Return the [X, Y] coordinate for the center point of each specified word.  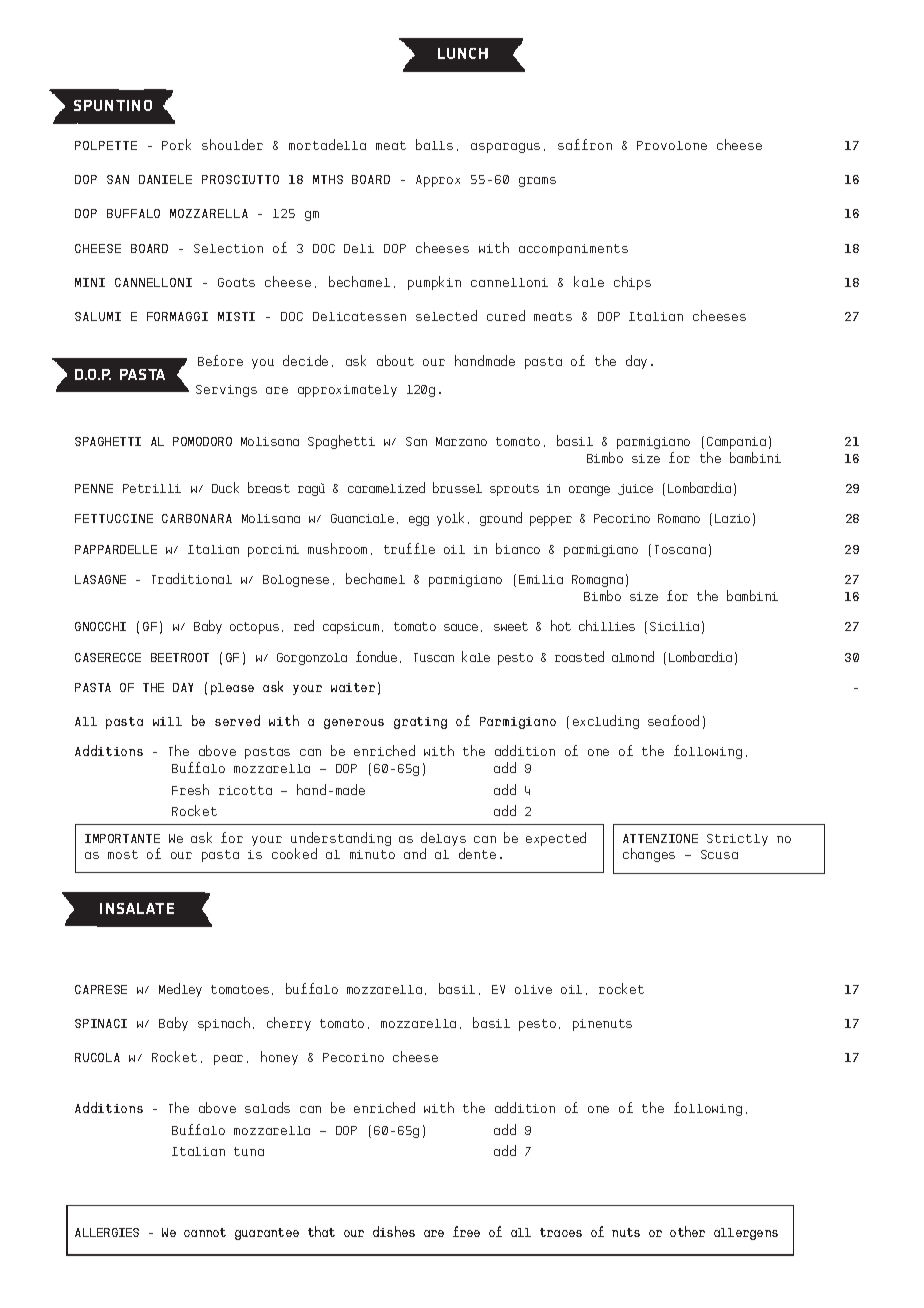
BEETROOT [180, 657]
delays [443, 841]
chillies [607, 625]
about [395, 360]
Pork [176, 144]
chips [632, 283]
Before [220, 360]
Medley [180, 990]
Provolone [672, 145]
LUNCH [463, 53]
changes [649, 855]
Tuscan [434, 657]
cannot [205, 1232]
